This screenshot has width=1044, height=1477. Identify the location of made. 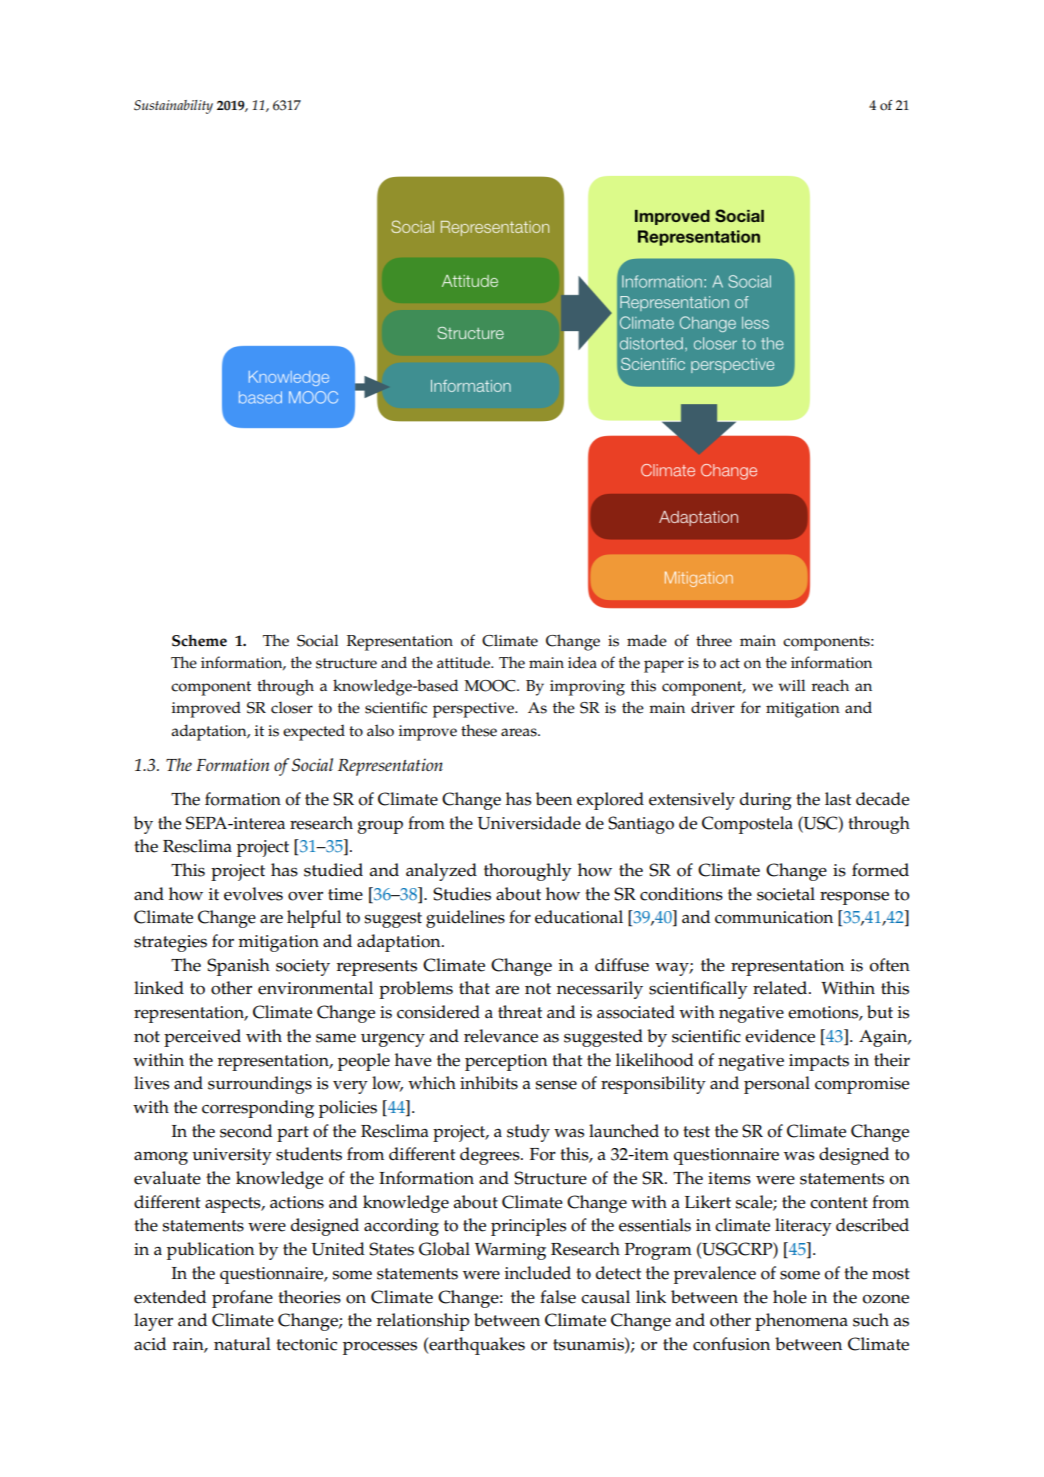
(647, 640).
